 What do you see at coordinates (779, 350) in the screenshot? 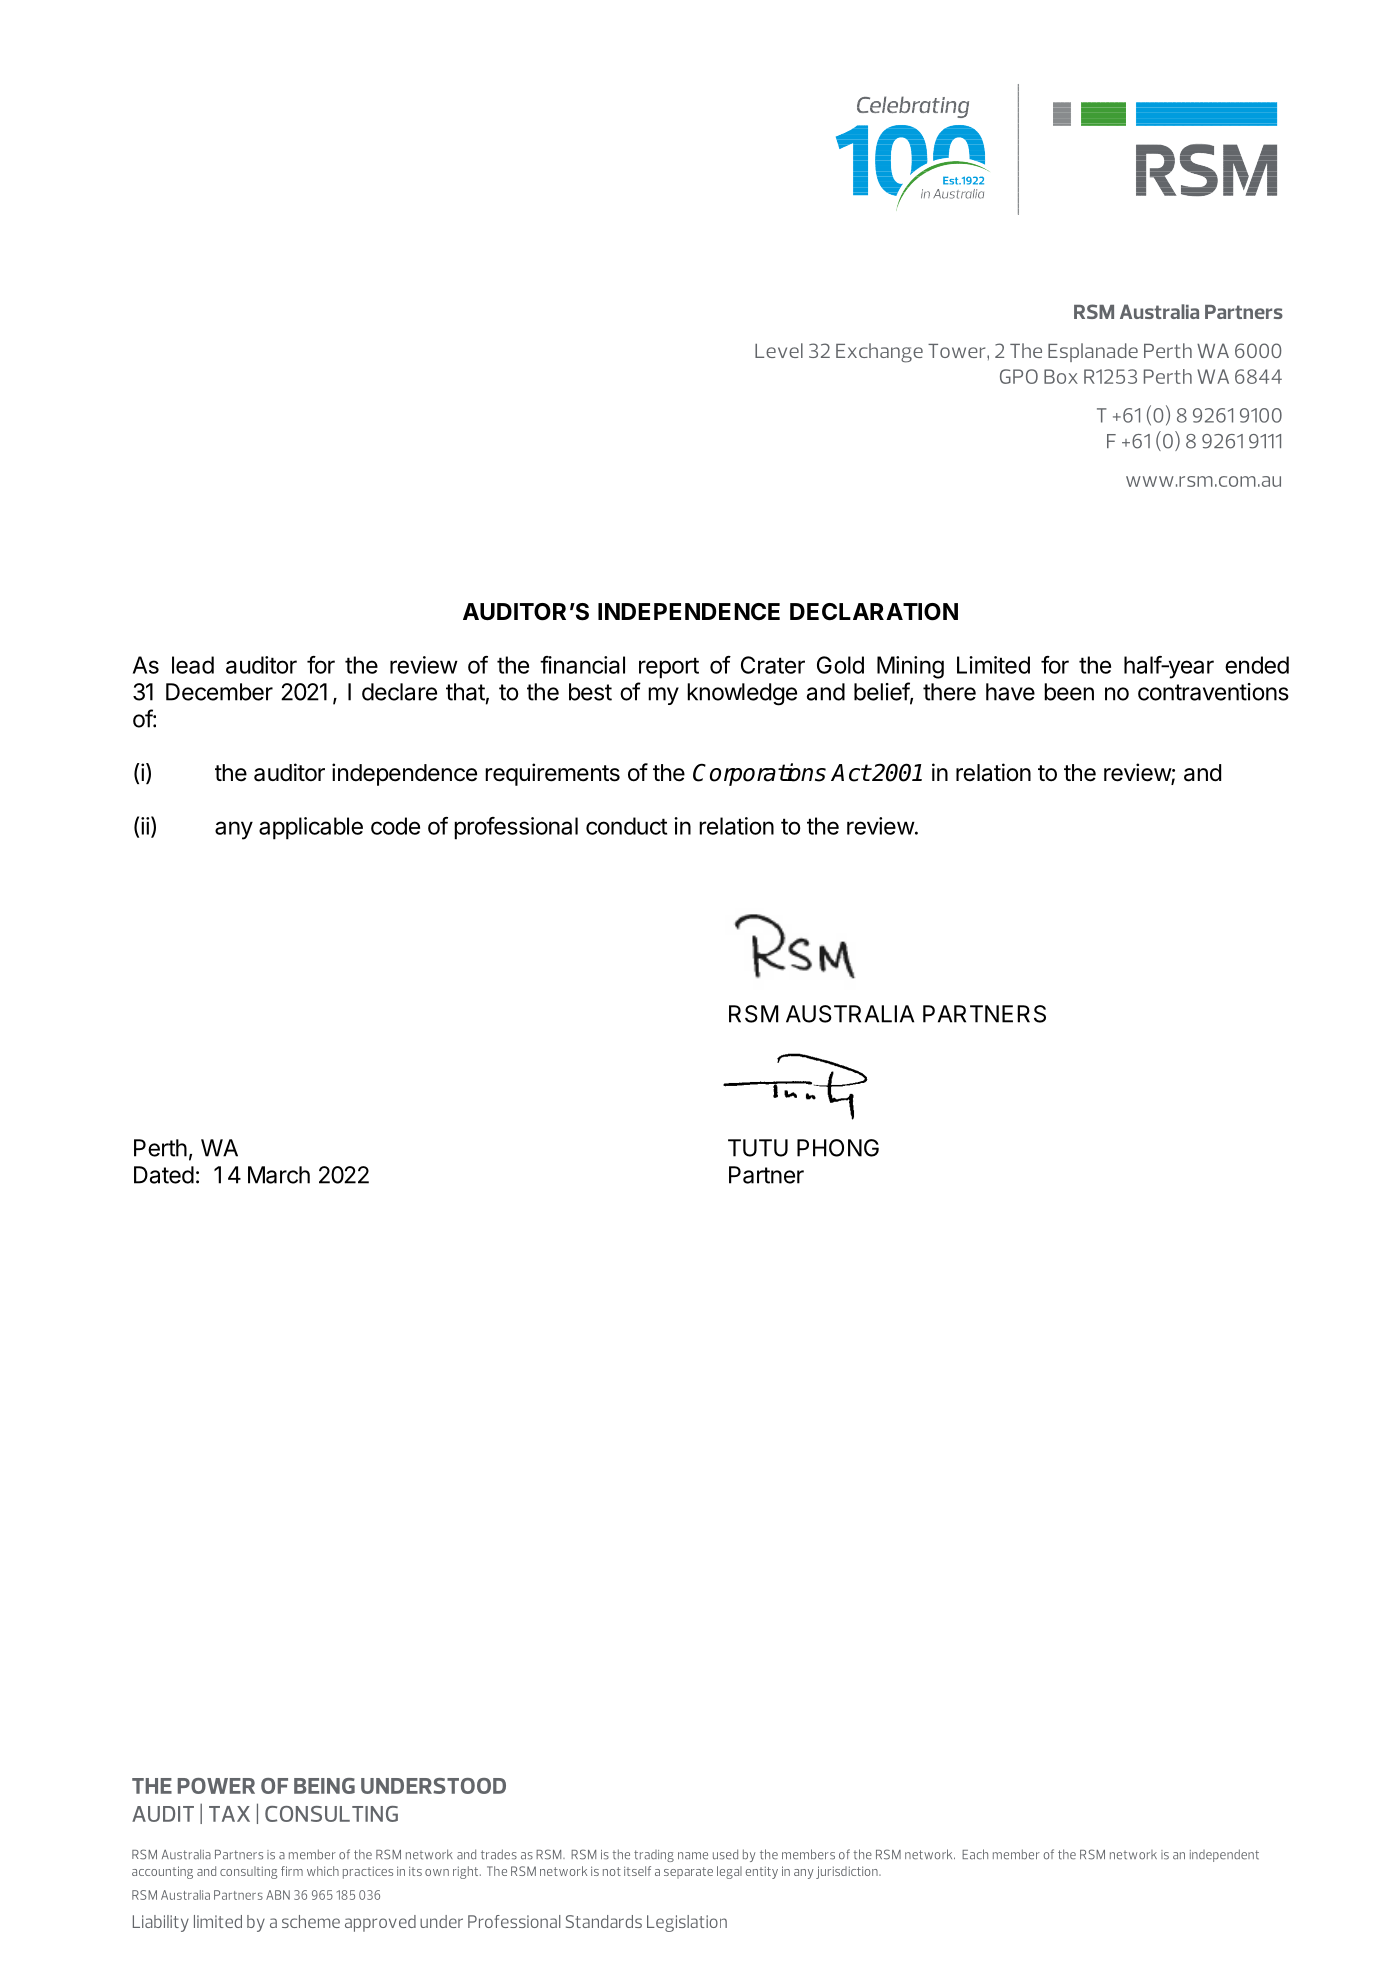
I see `Level` at bounding box center [779, 350].
